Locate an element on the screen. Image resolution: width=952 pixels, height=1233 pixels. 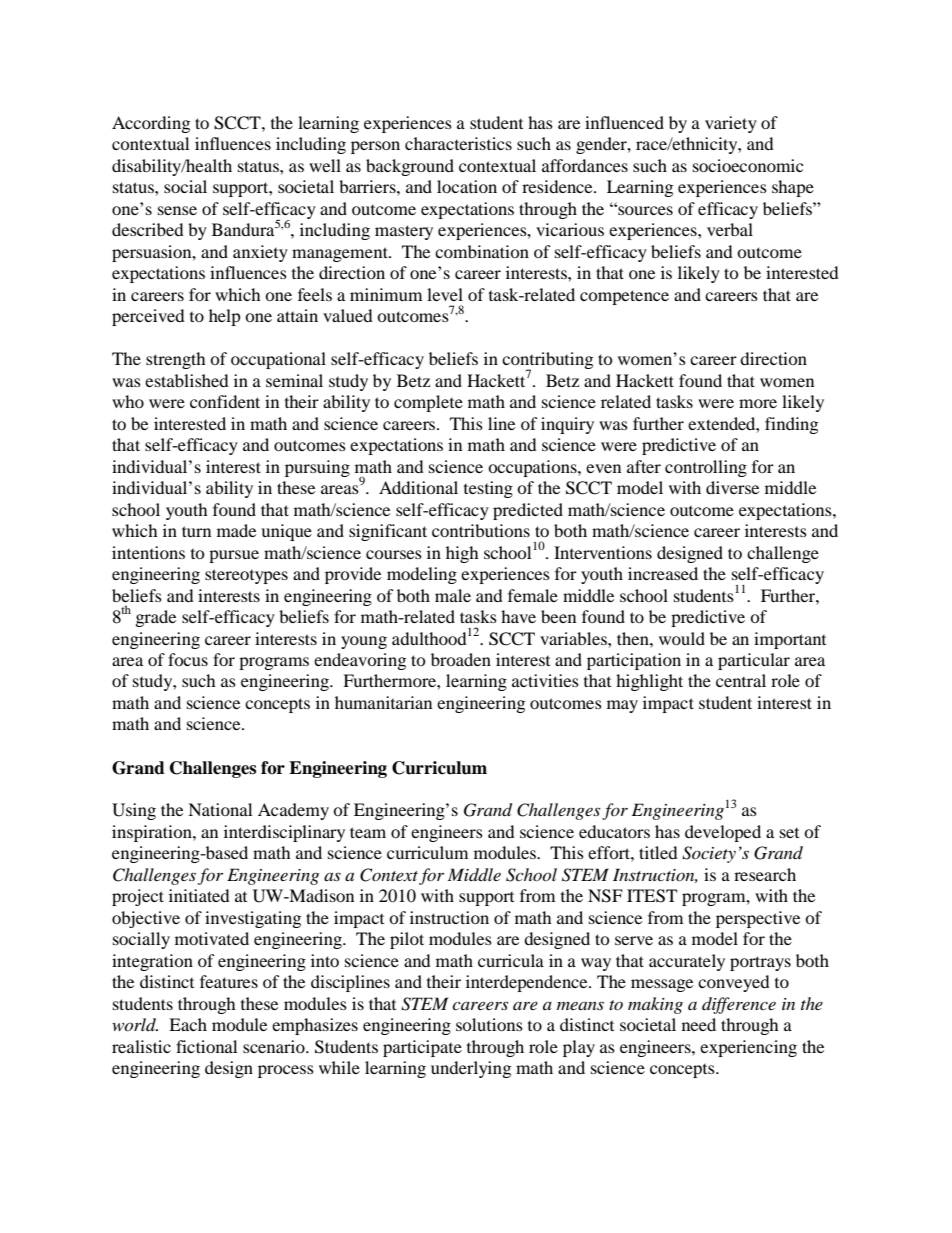
need is located at coordinates (699, 1024).
